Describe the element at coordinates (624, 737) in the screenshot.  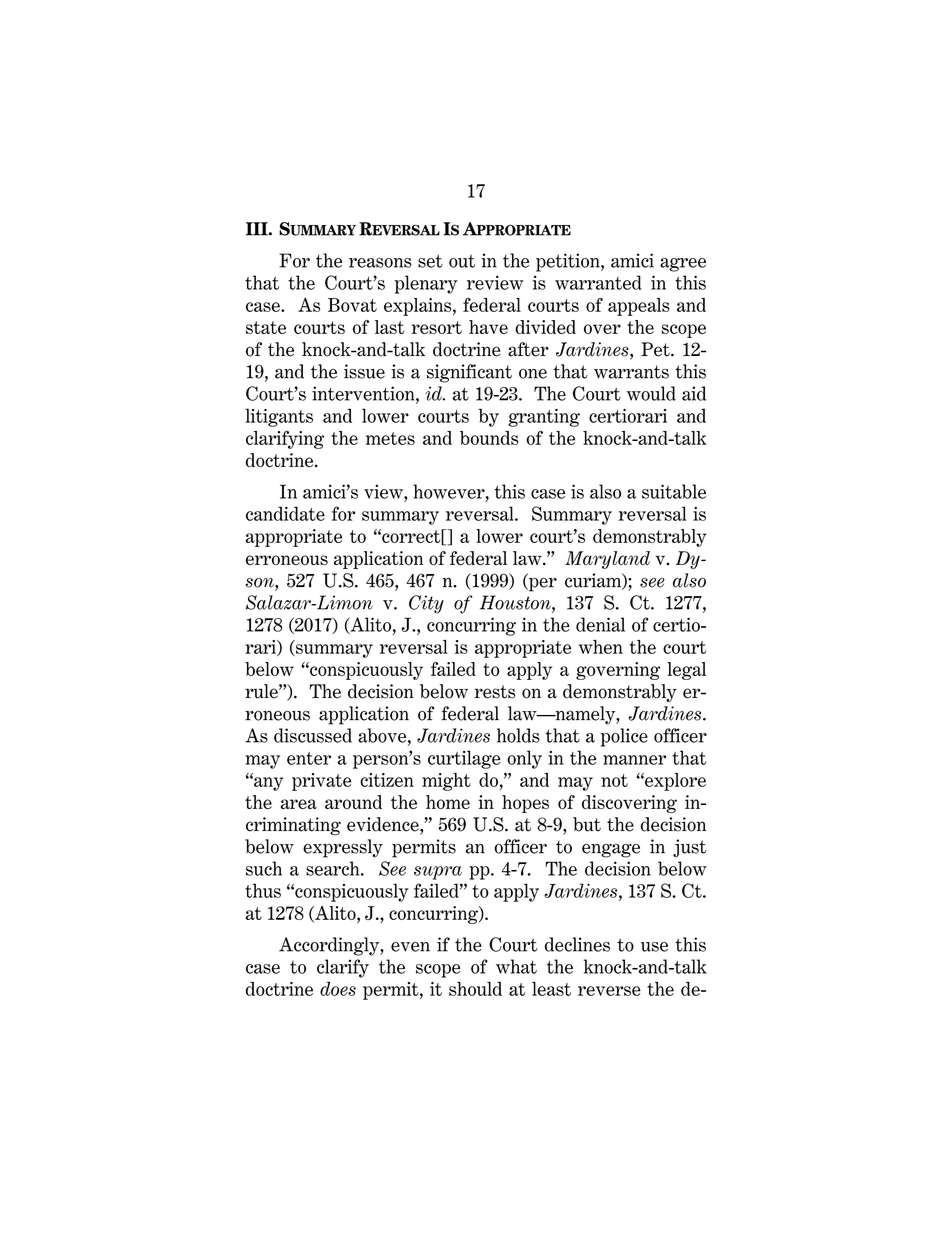
I see `police` at that location.
